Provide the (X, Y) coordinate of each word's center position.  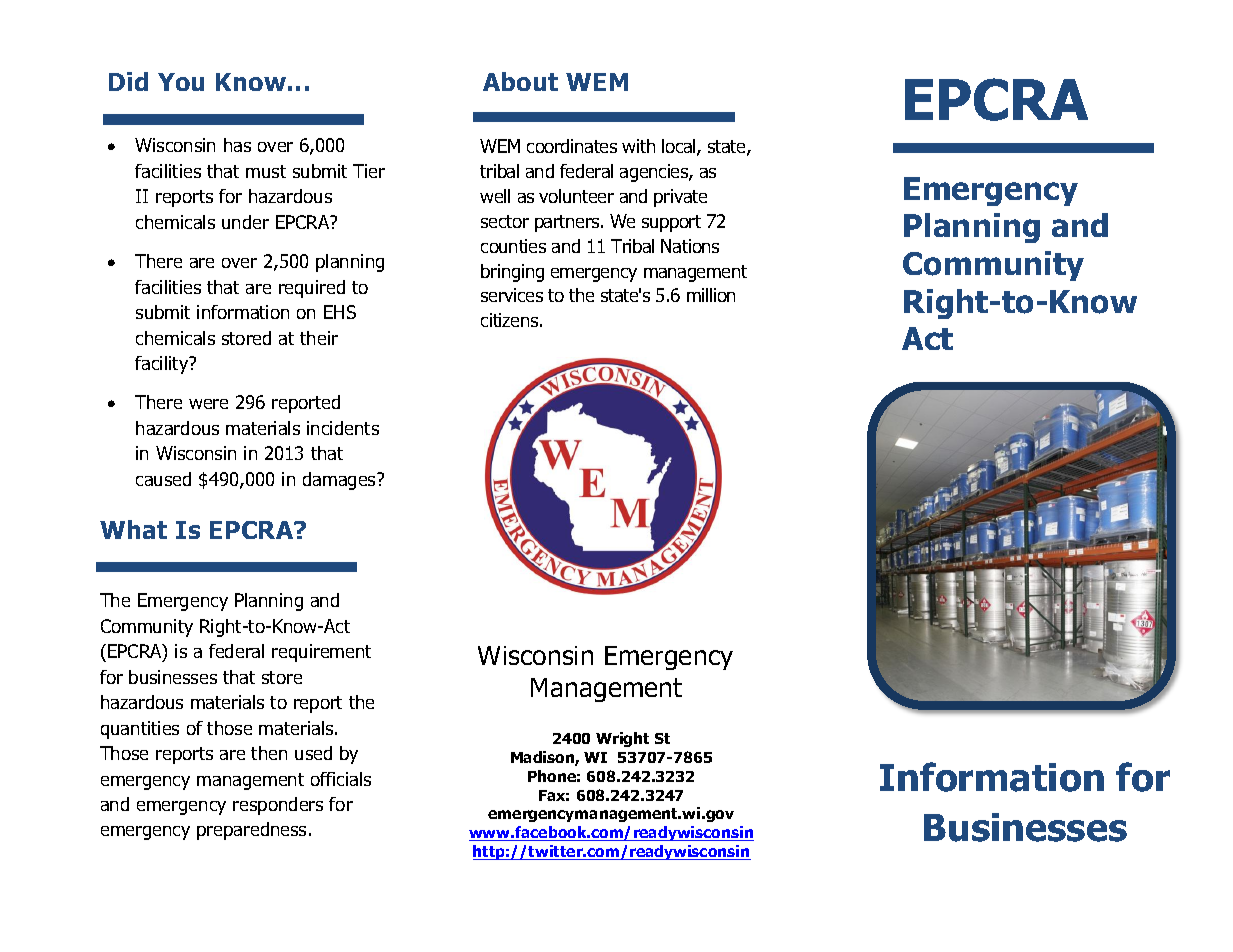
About (520, 81)
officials (341, 779)
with (638, 146)
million (711, 295)
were (208, 404)
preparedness (251, 831)
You (181, 82)
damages (340, 481)
